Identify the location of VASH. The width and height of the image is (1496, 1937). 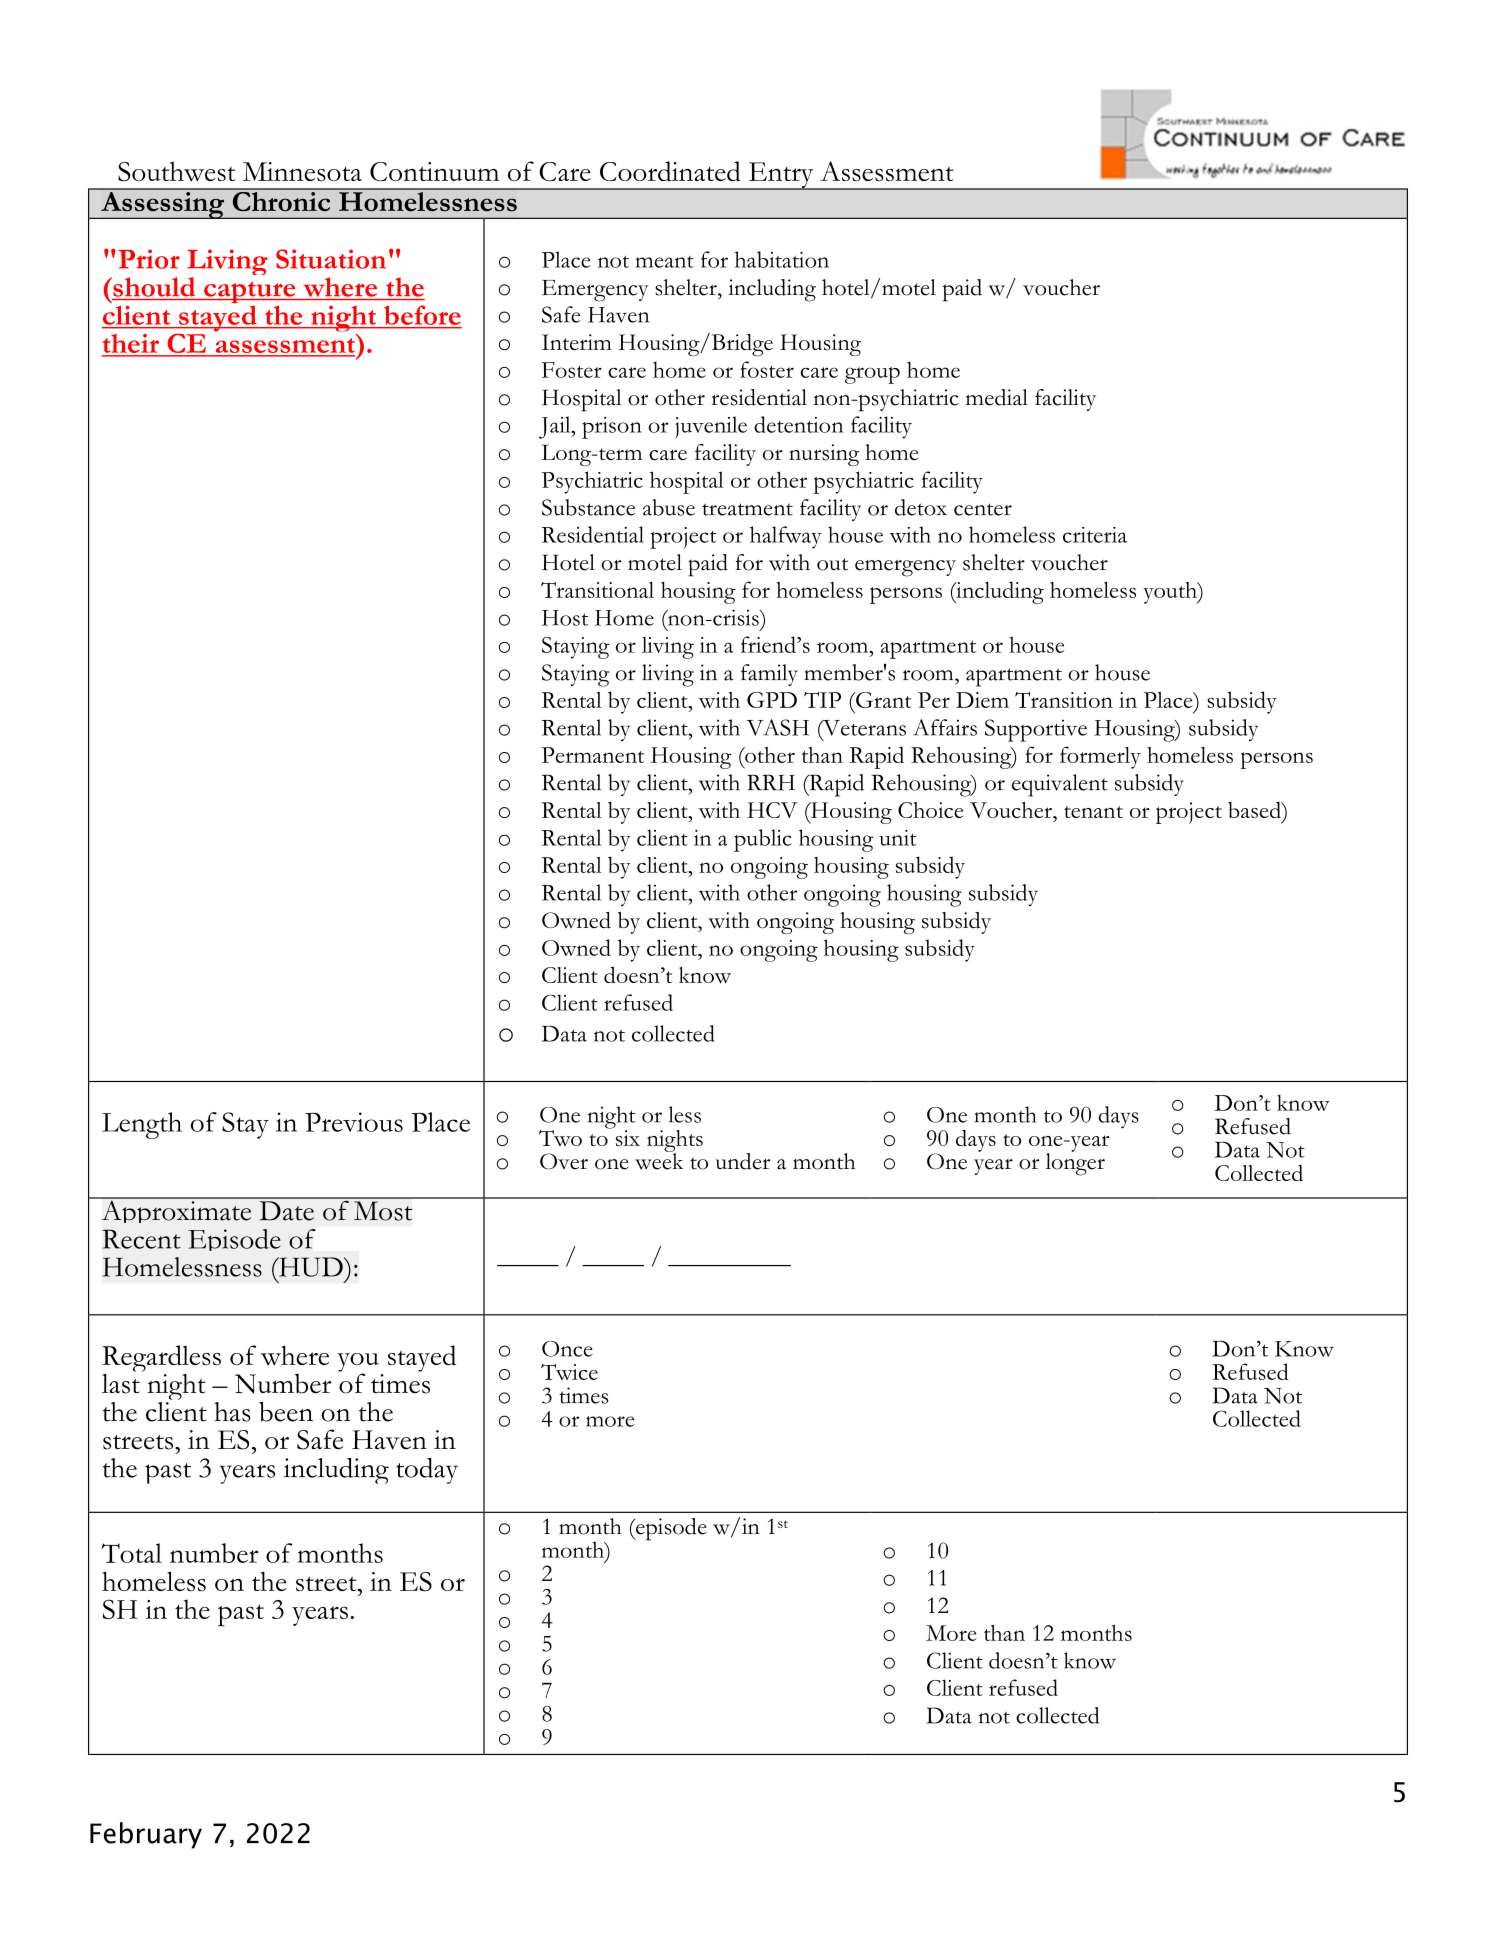
(778, 727).
